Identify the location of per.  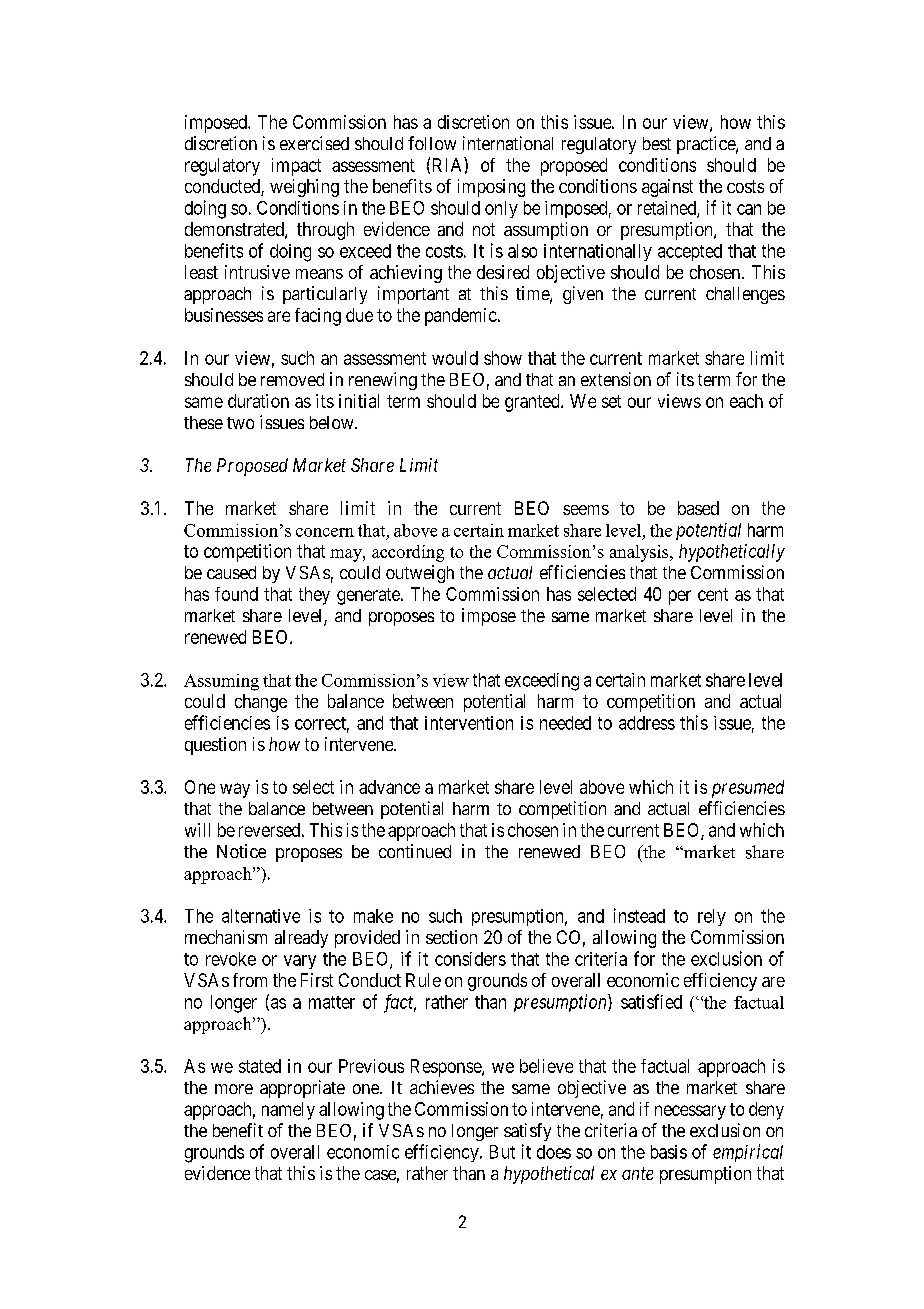
(680, 597).
